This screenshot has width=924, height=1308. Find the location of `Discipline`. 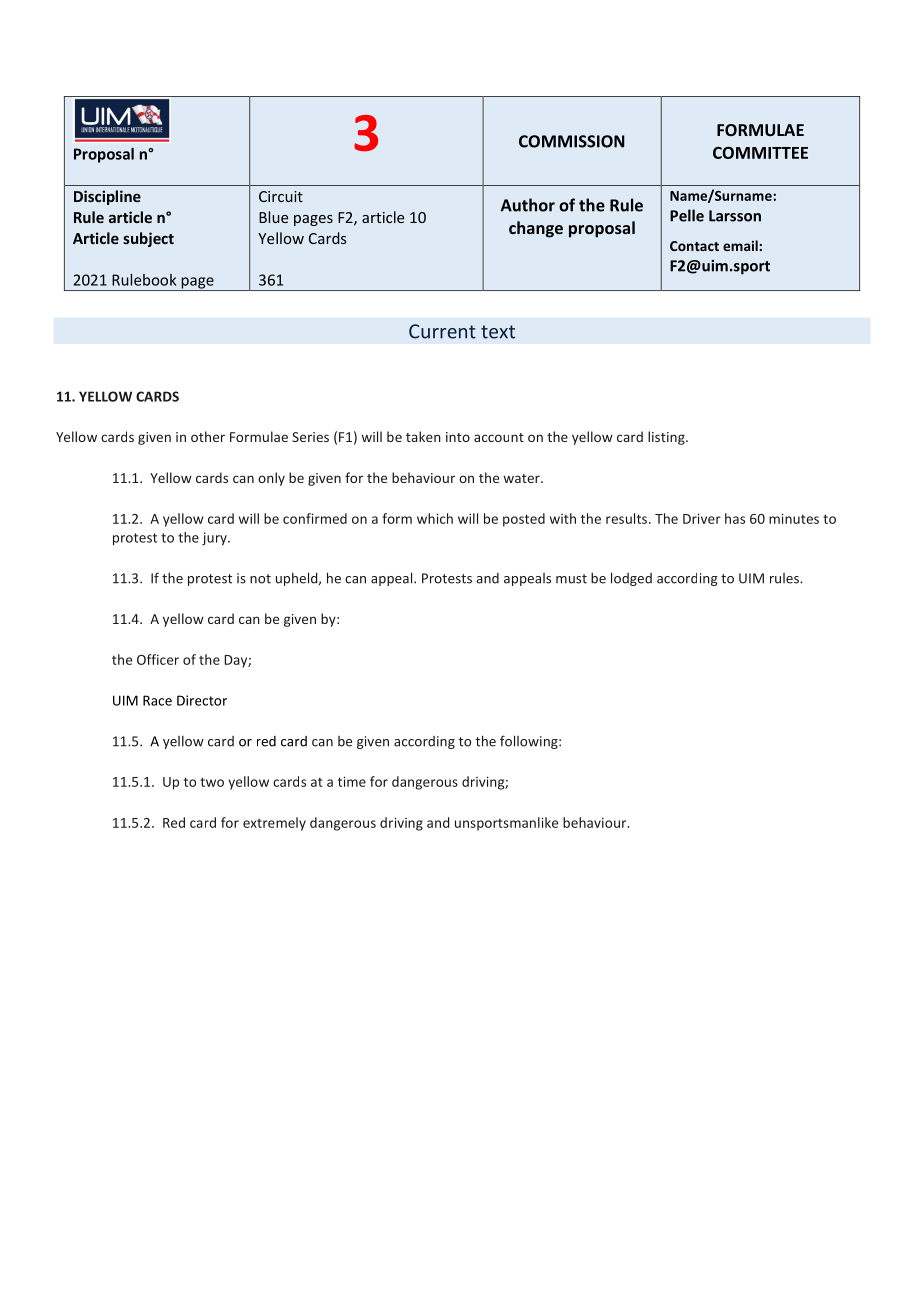

Discipline is located at coordinates (107, 197).
